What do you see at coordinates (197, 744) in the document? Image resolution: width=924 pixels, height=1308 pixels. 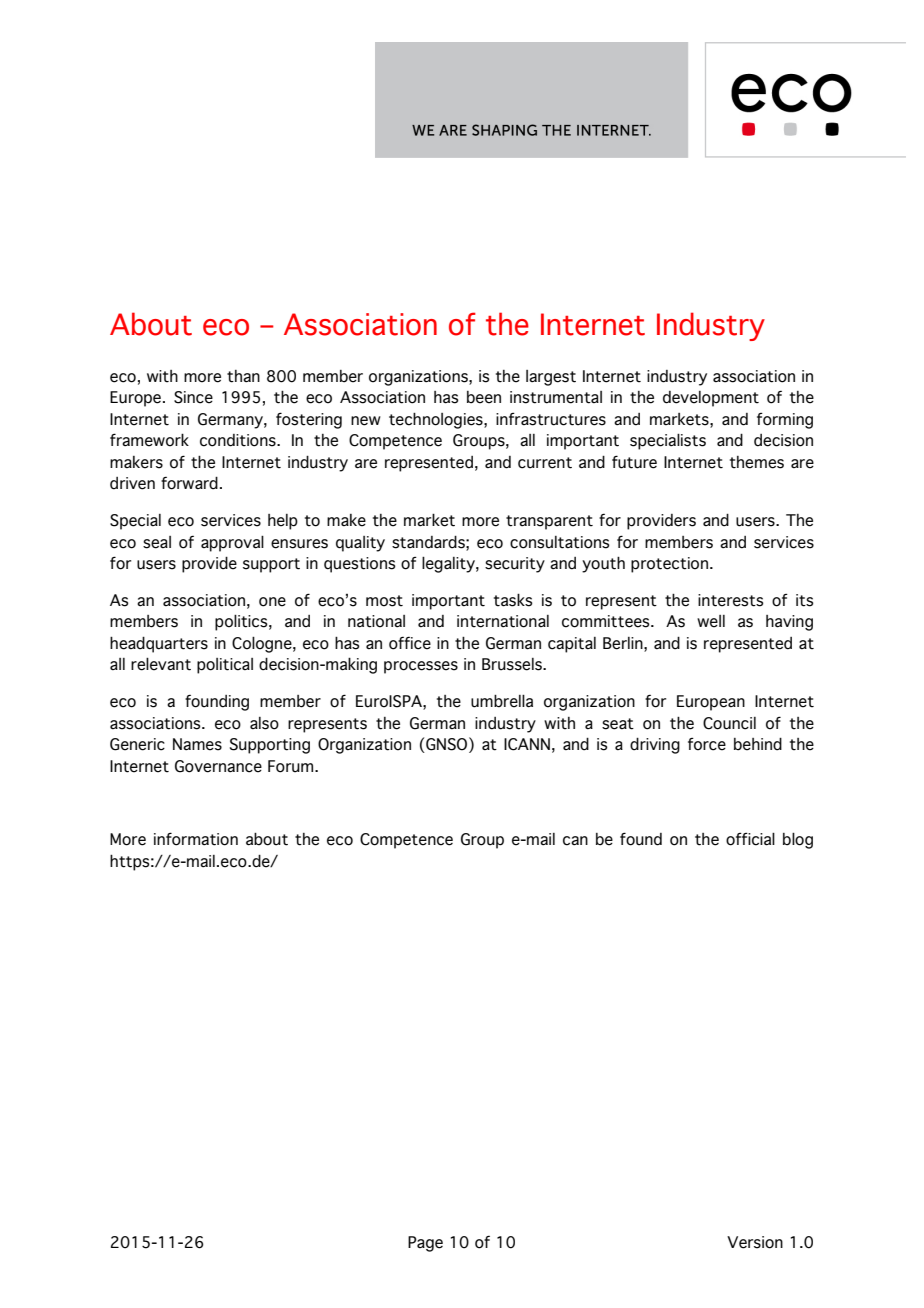 I see `Names` at bounding box center [197, 744].
